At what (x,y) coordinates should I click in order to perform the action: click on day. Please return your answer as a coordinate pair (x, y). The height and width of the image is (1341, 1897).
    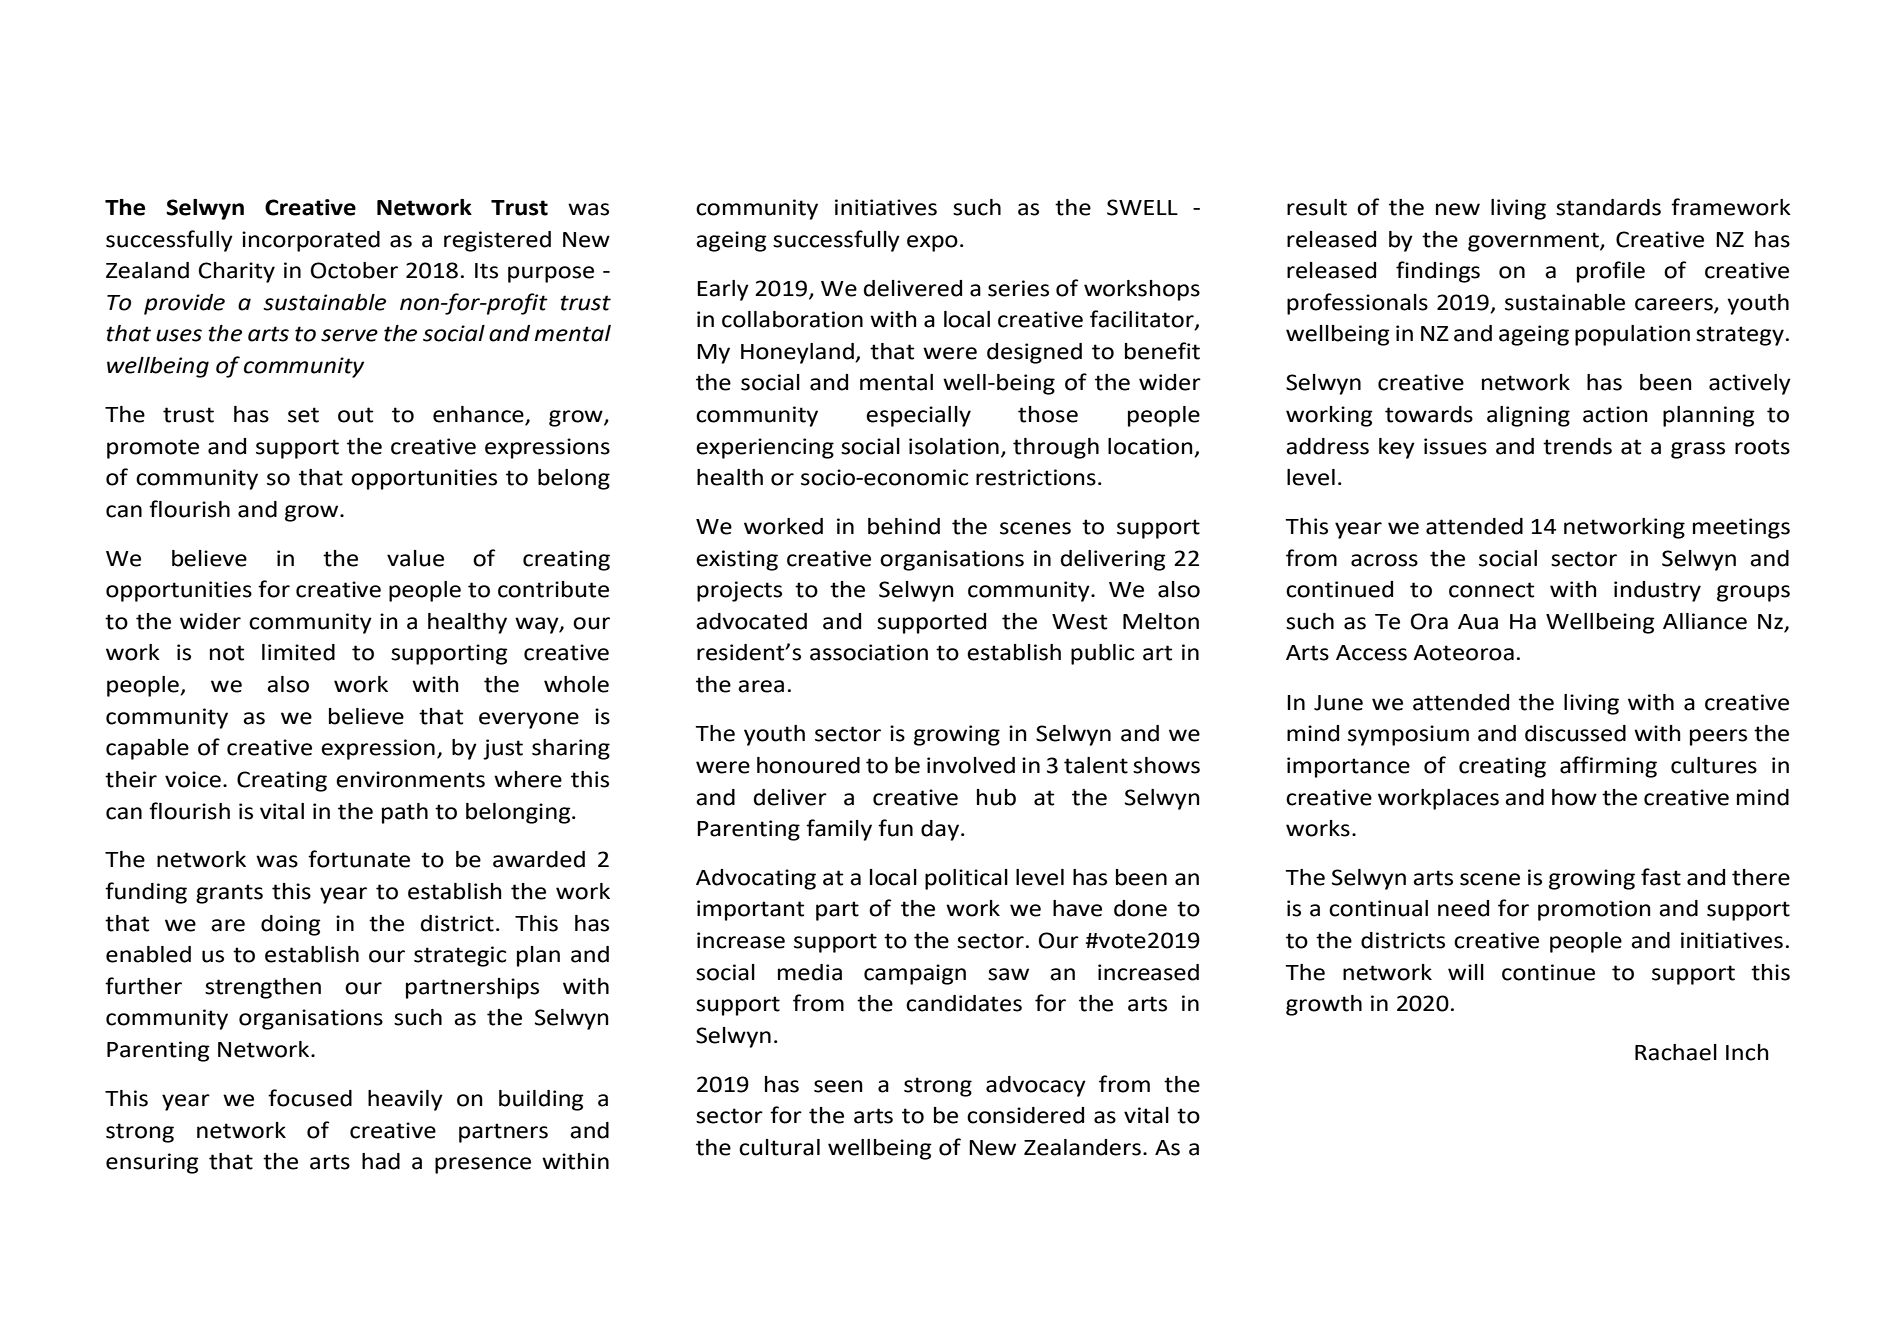
    Looking at the image, I should click on (940, 830).
